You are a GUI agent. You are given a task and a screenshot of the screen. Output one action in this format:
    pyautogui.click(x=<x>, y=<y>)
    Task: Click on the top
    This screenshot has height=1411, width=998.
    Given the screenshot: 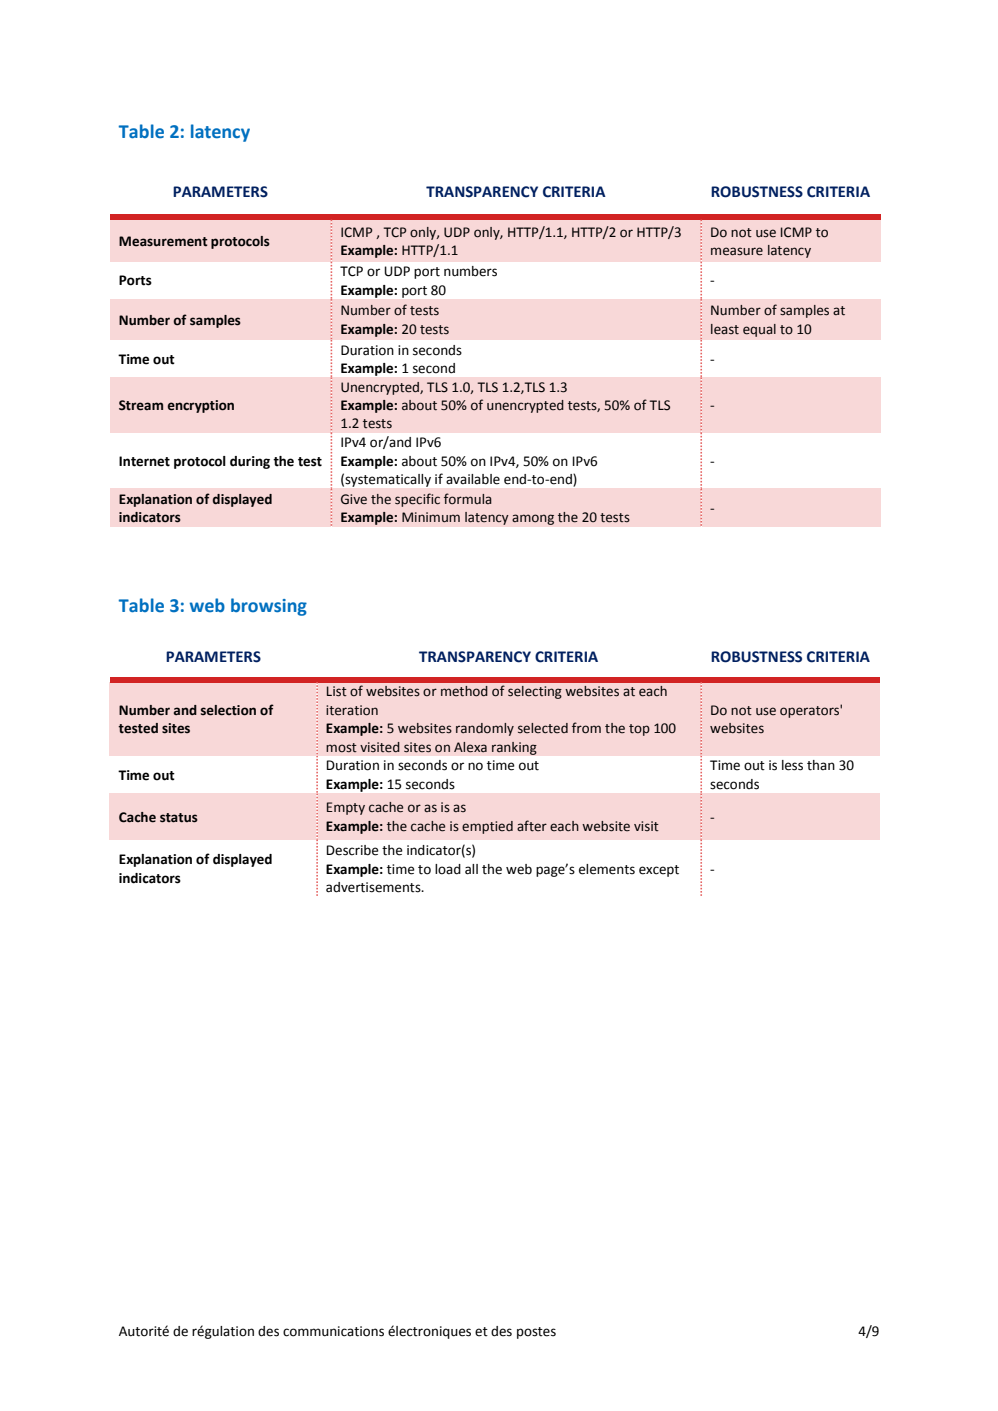 What is the action you would take?
    pyautogui.click(x=639, y=730)
